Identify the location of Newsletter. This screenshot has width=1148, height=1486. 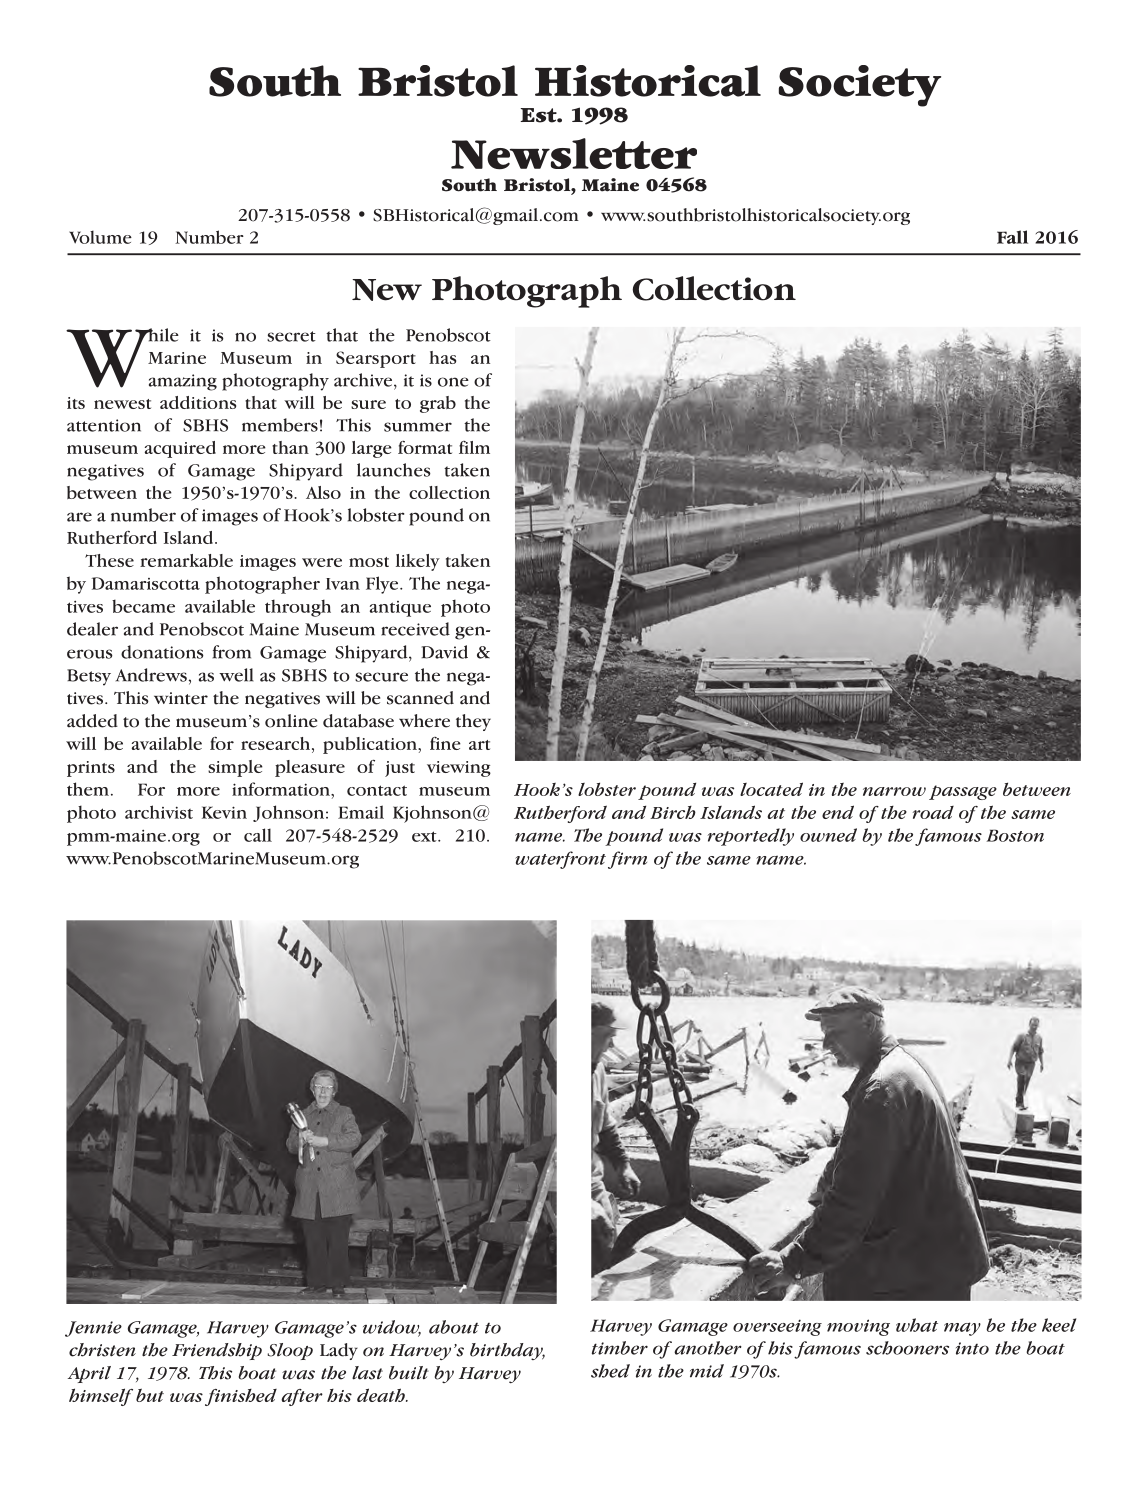
(574, 154).
